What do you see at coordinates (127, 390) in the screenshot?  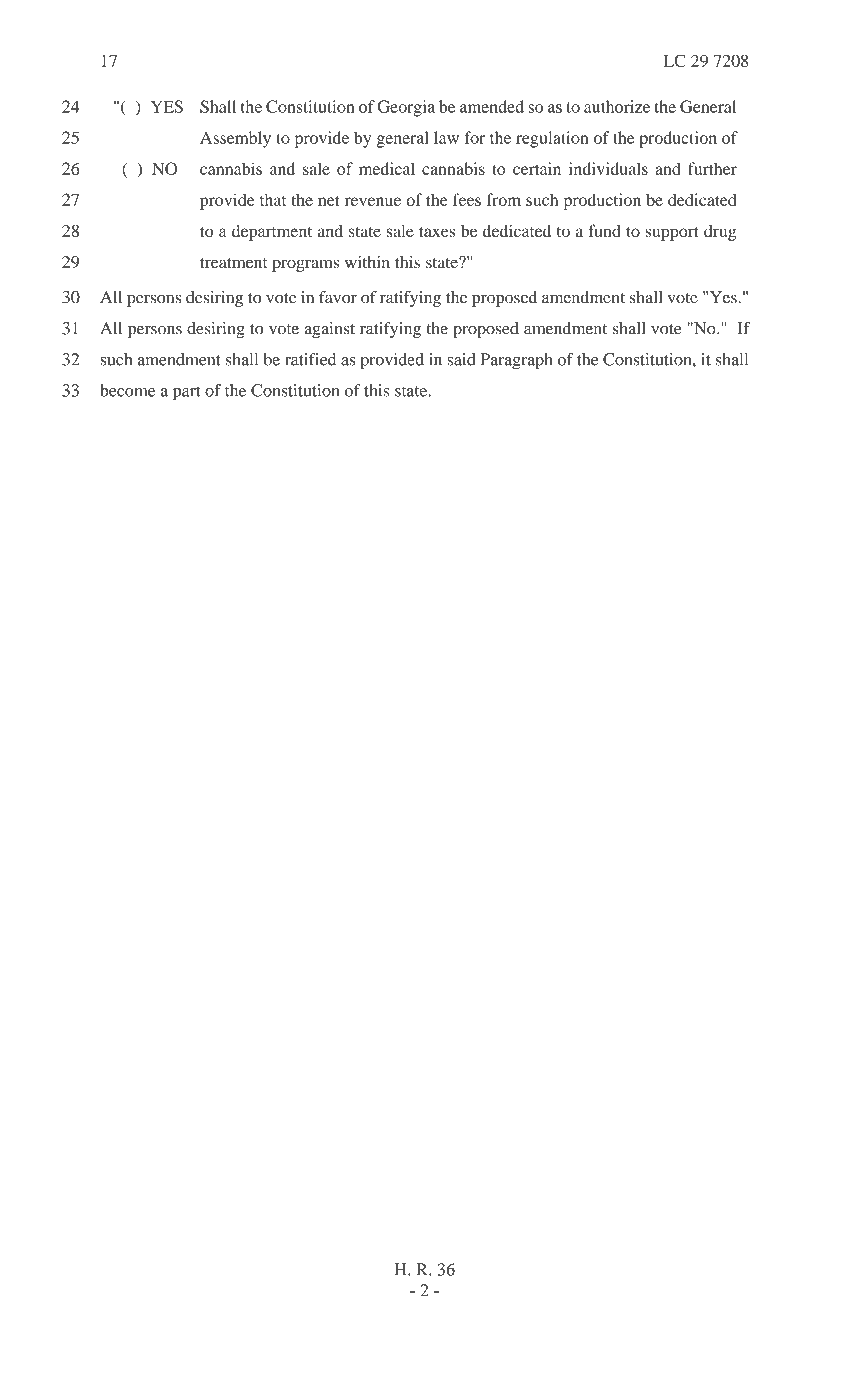 I see `become` at bounding box center [127, 390].
